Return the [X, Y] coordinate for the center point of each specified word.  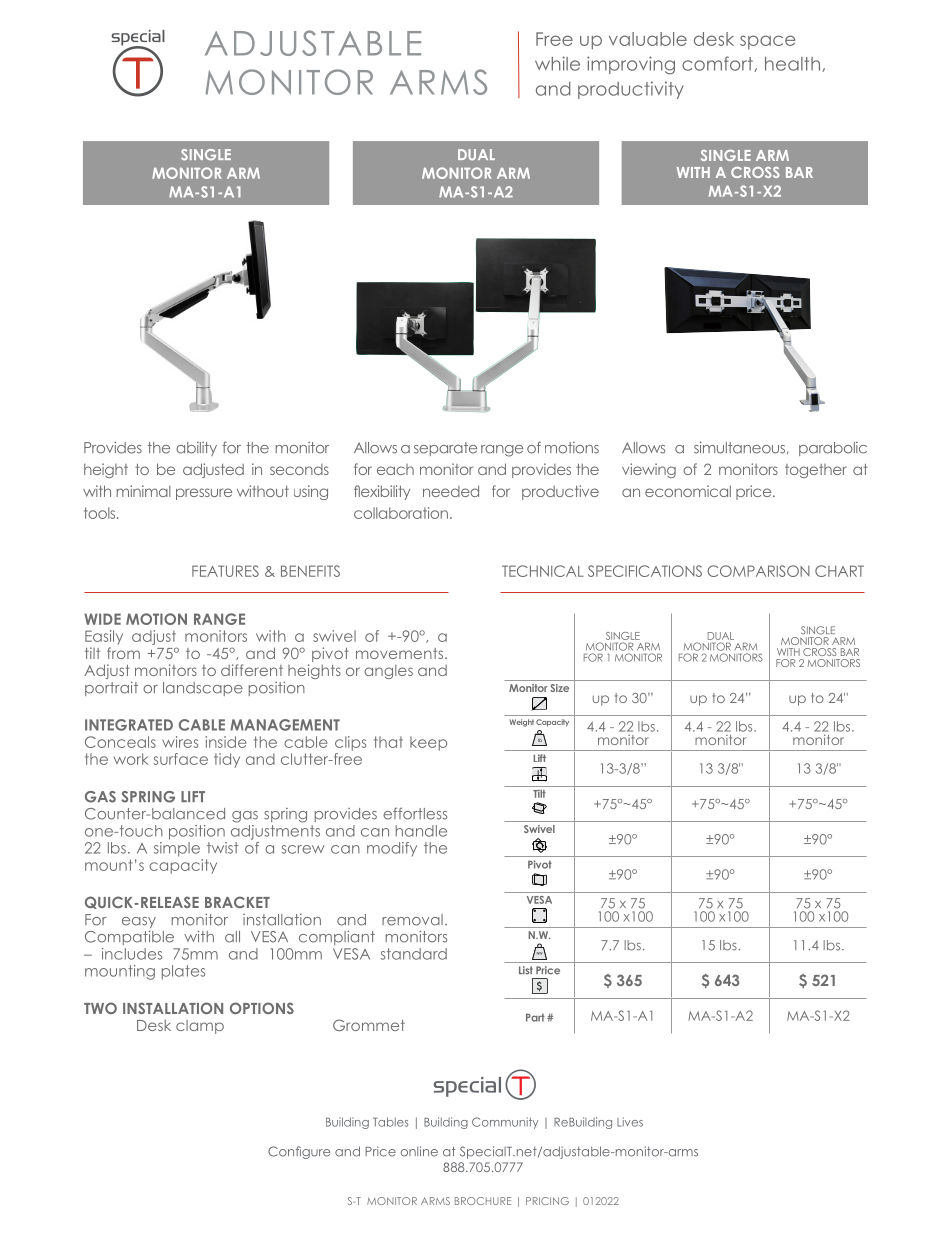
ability [196, 449]
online [419, 1151]
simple [177, 848]
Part [535, 1017]
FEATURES [225, 571]
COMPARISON [758, 571]
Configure [299, 1152]
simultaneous [741, 447]
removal [412, 920]
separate [445, 449]
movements [399, 653]
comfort [718, 64]
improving [631, 65]
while [557, 63]
